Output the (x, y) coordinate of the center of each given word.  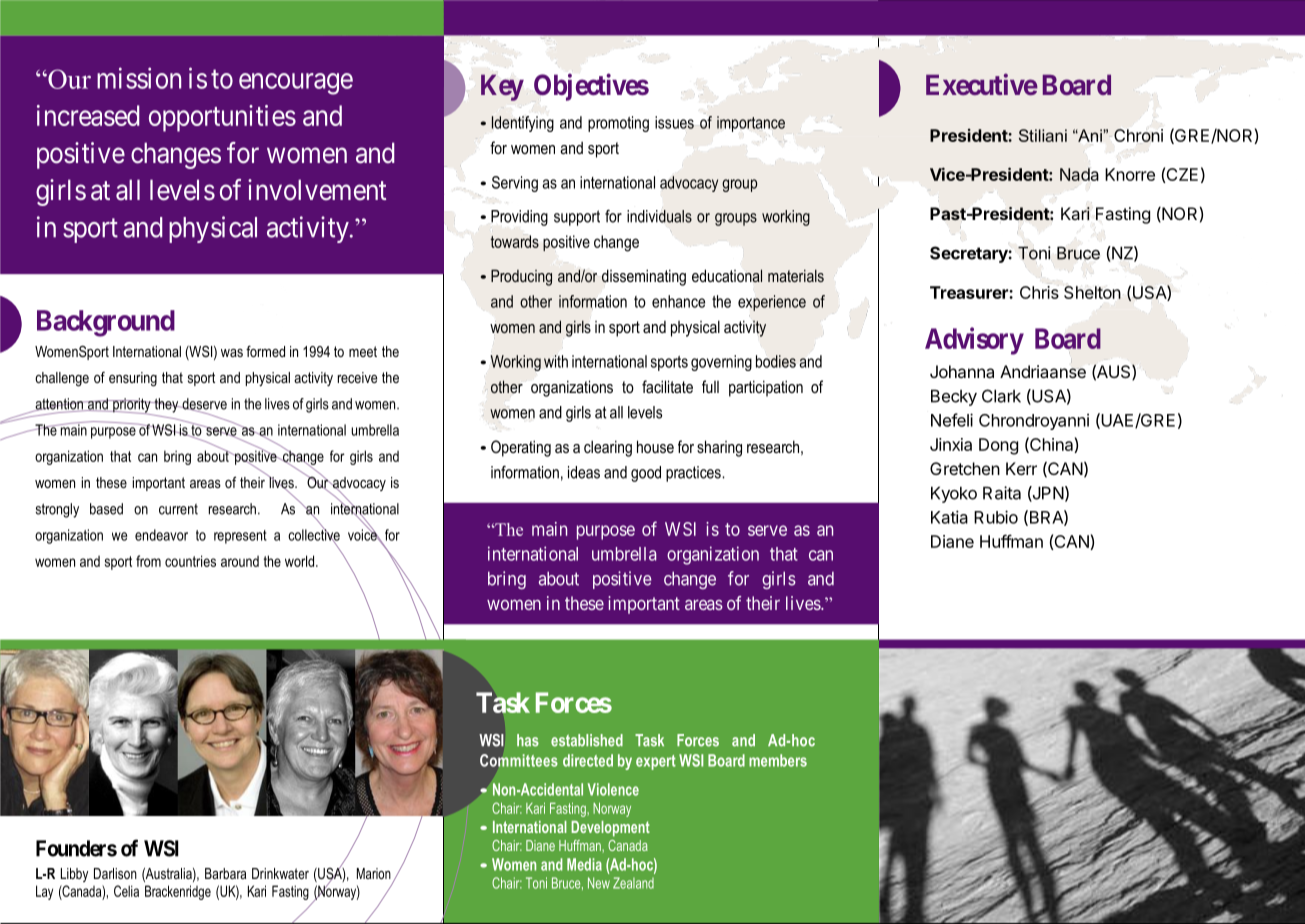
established (587, 740)
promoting (618, 124)
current (178, 509)
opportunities (222, 118)
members (778, 760)
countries (190, 561)
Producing (521, 277)
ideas (584, 472)
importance (751, 124)
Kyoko (954, 494)
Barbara (225, 873)
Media (584, 864)
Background (106, 323)
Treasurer (970, 292)
